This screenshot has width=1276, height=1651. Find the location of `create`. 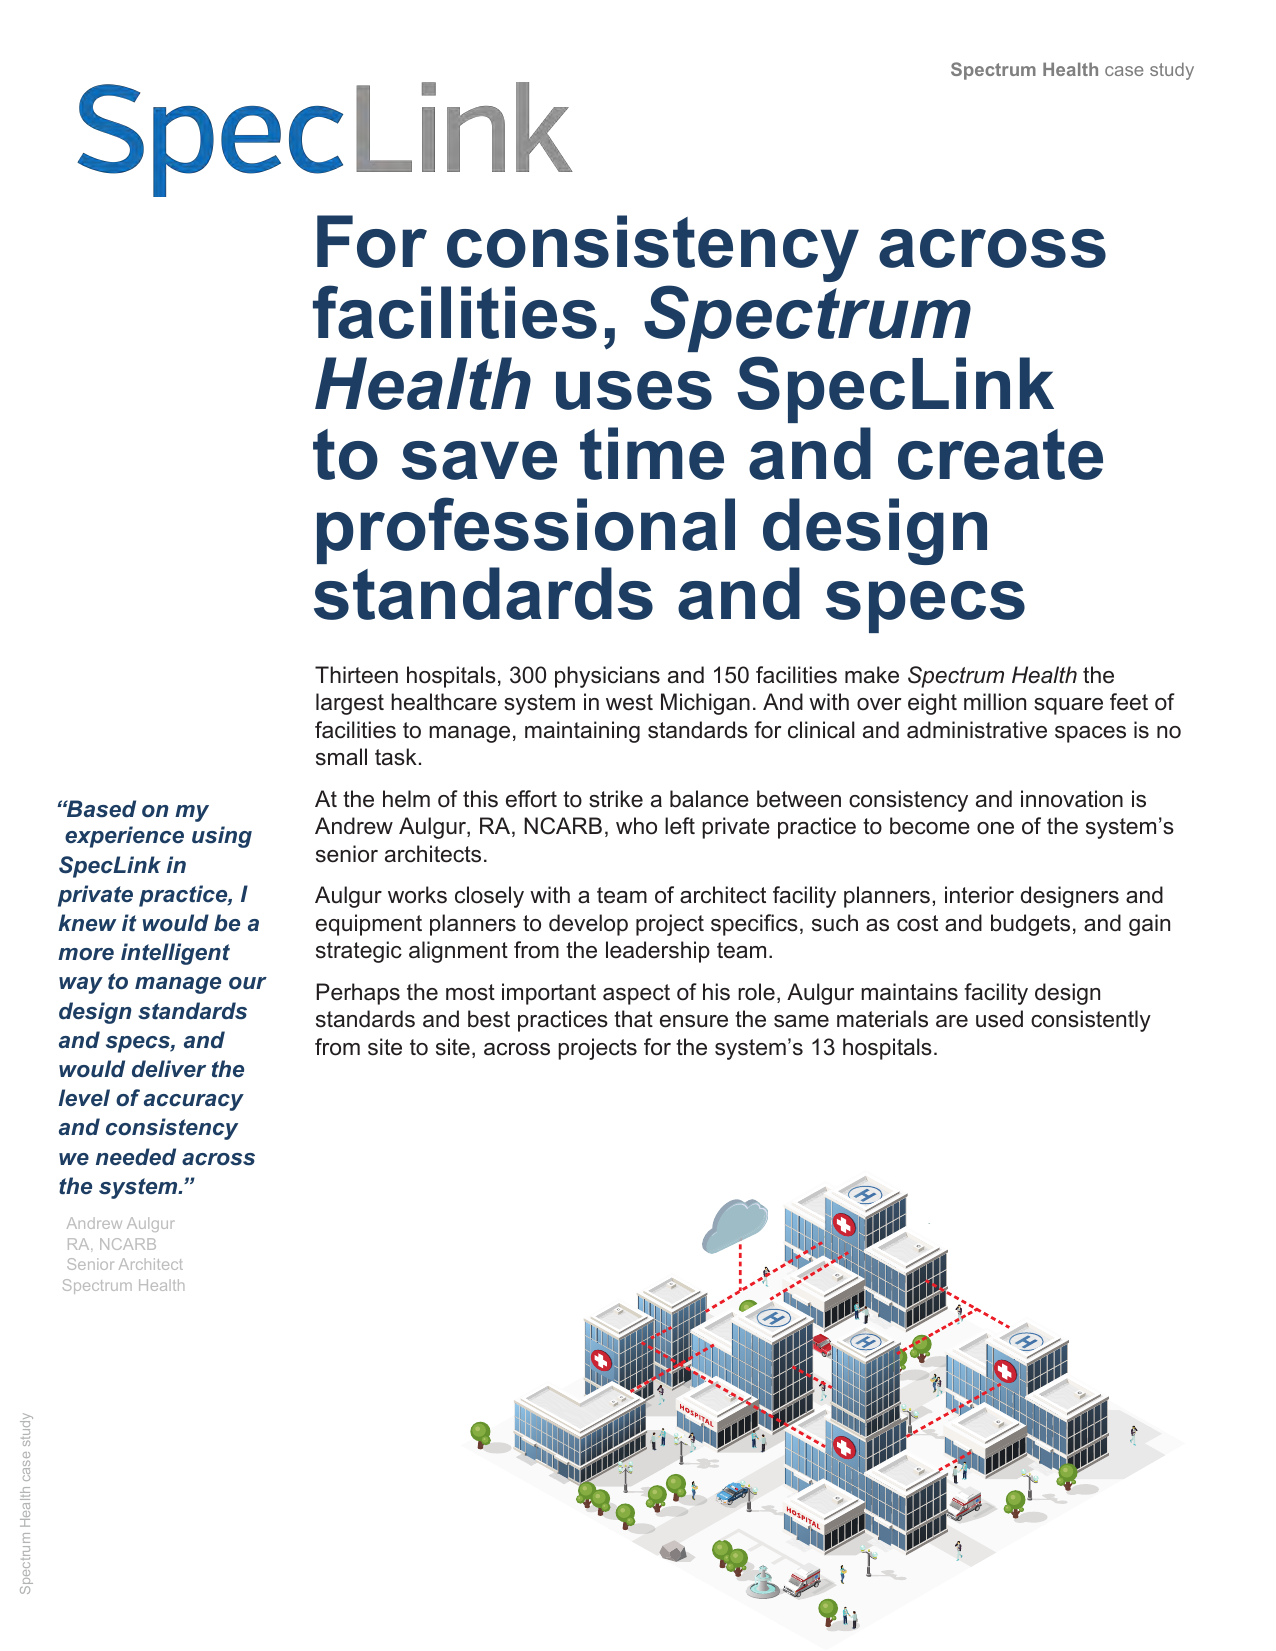

create is located at coordinates (1000, 454).
